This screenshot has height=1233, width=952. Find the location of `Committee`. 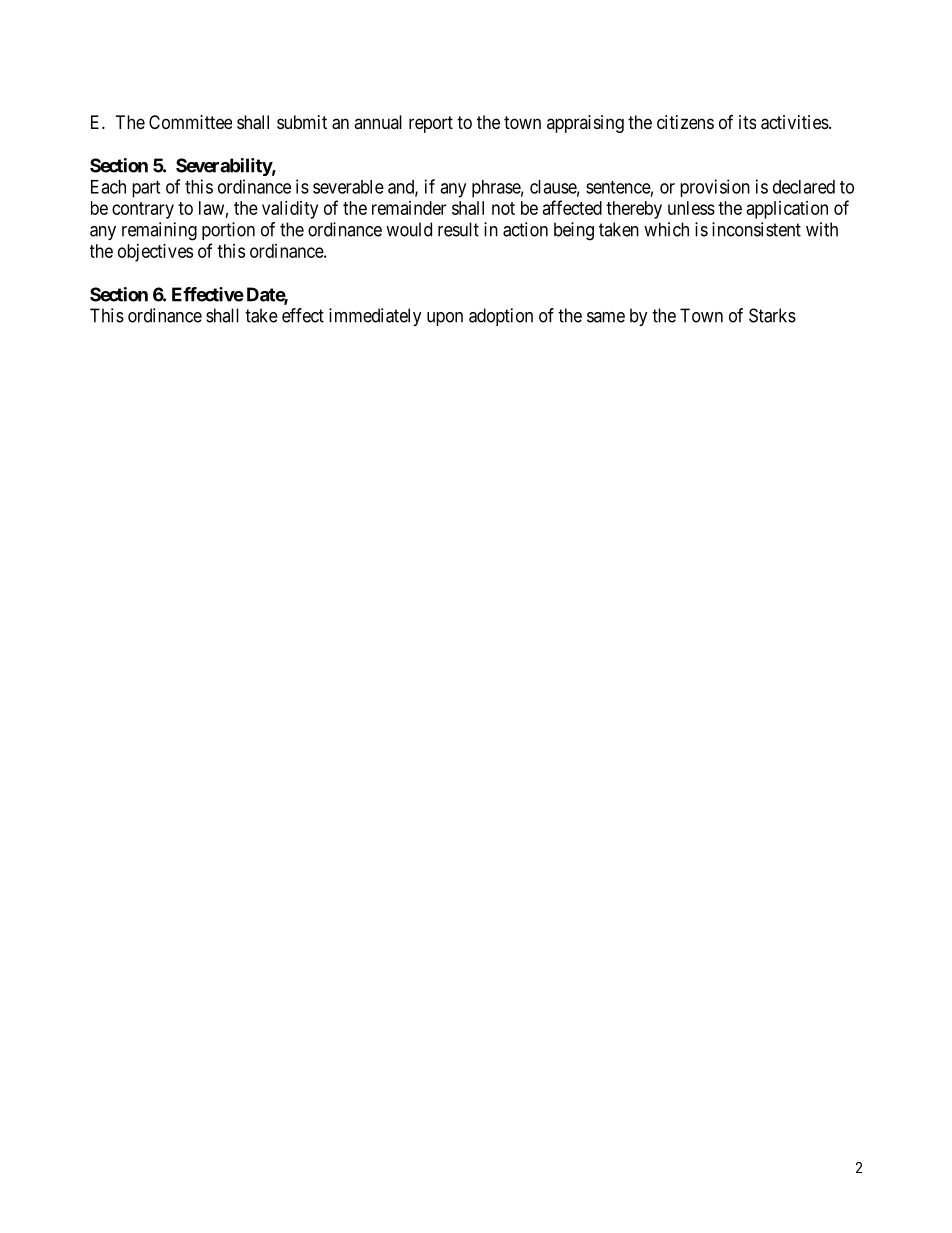

Committee is located at coordinates (190, 122).
